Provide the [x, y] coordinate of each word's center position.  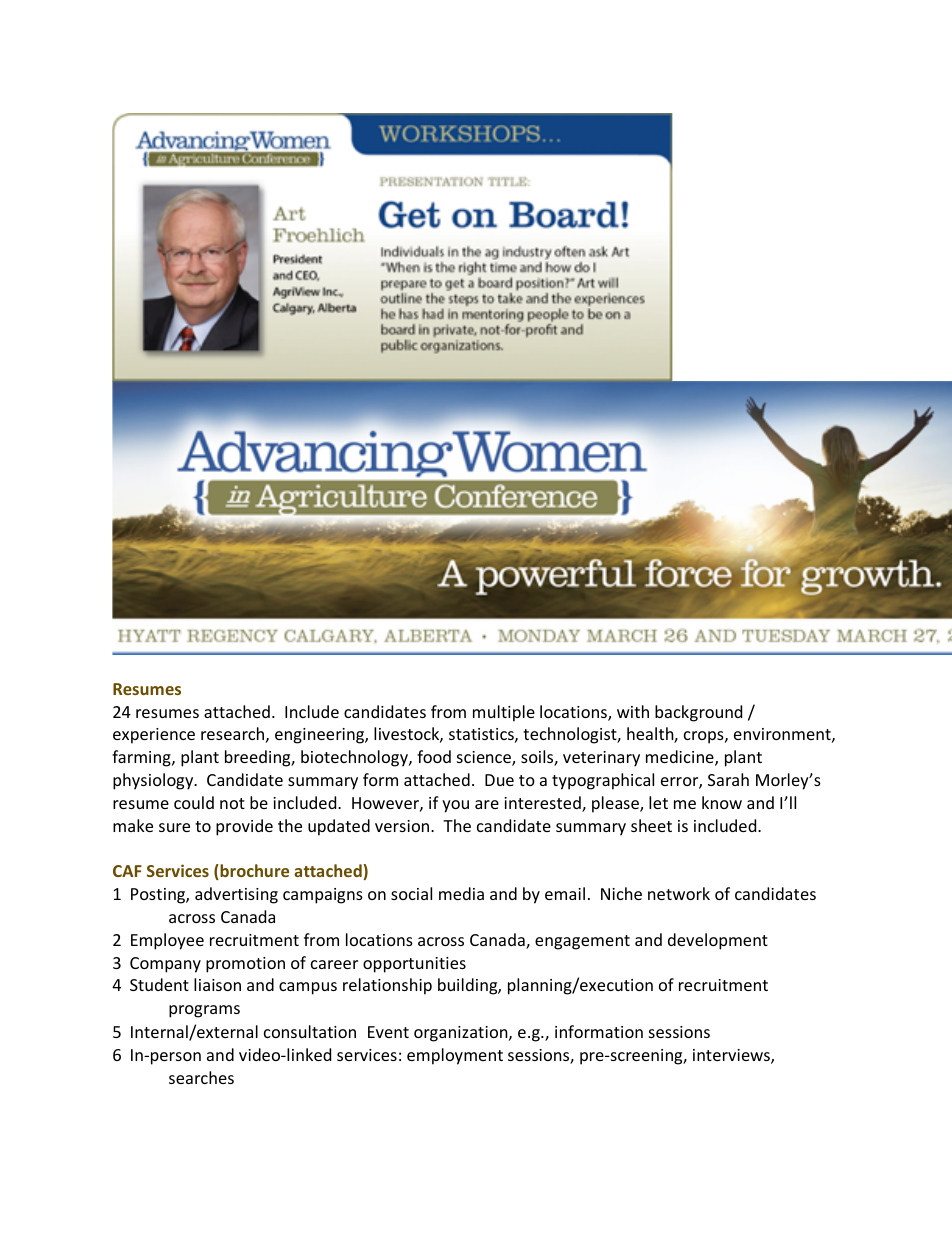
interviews [732, 1056]
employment [455, 1056]
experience [154, 736]
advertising [236, 895]
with [633, 711]
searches [201, 1077]
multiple [504, 713]
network [679, 893]
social [411, 893]
